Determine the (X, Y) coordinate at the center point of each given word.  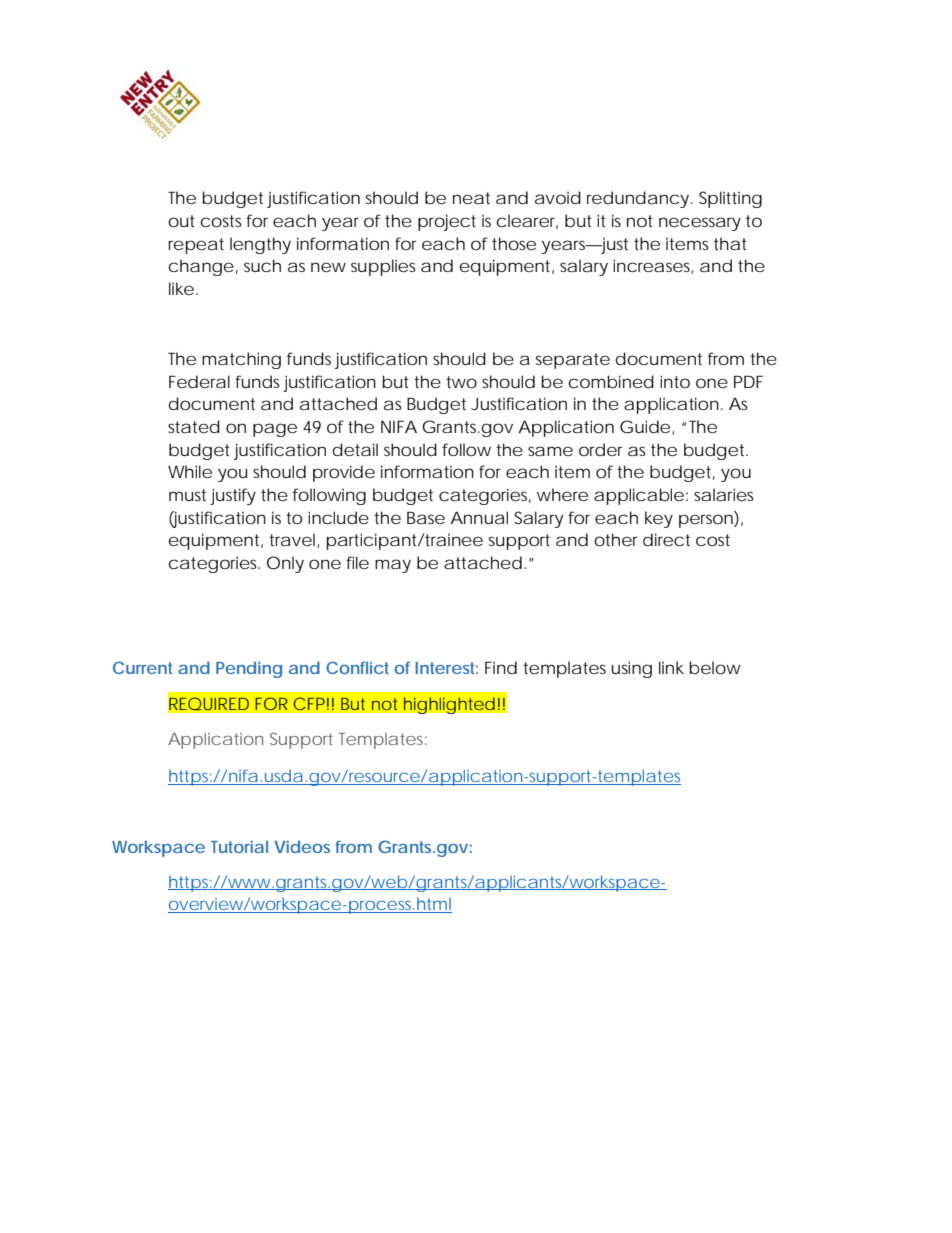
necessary (700, 224)
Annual (479, 517)
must (187, 495)
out (181, 221)
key (659, 519)
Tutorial (239, 846)
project (447, 222)
